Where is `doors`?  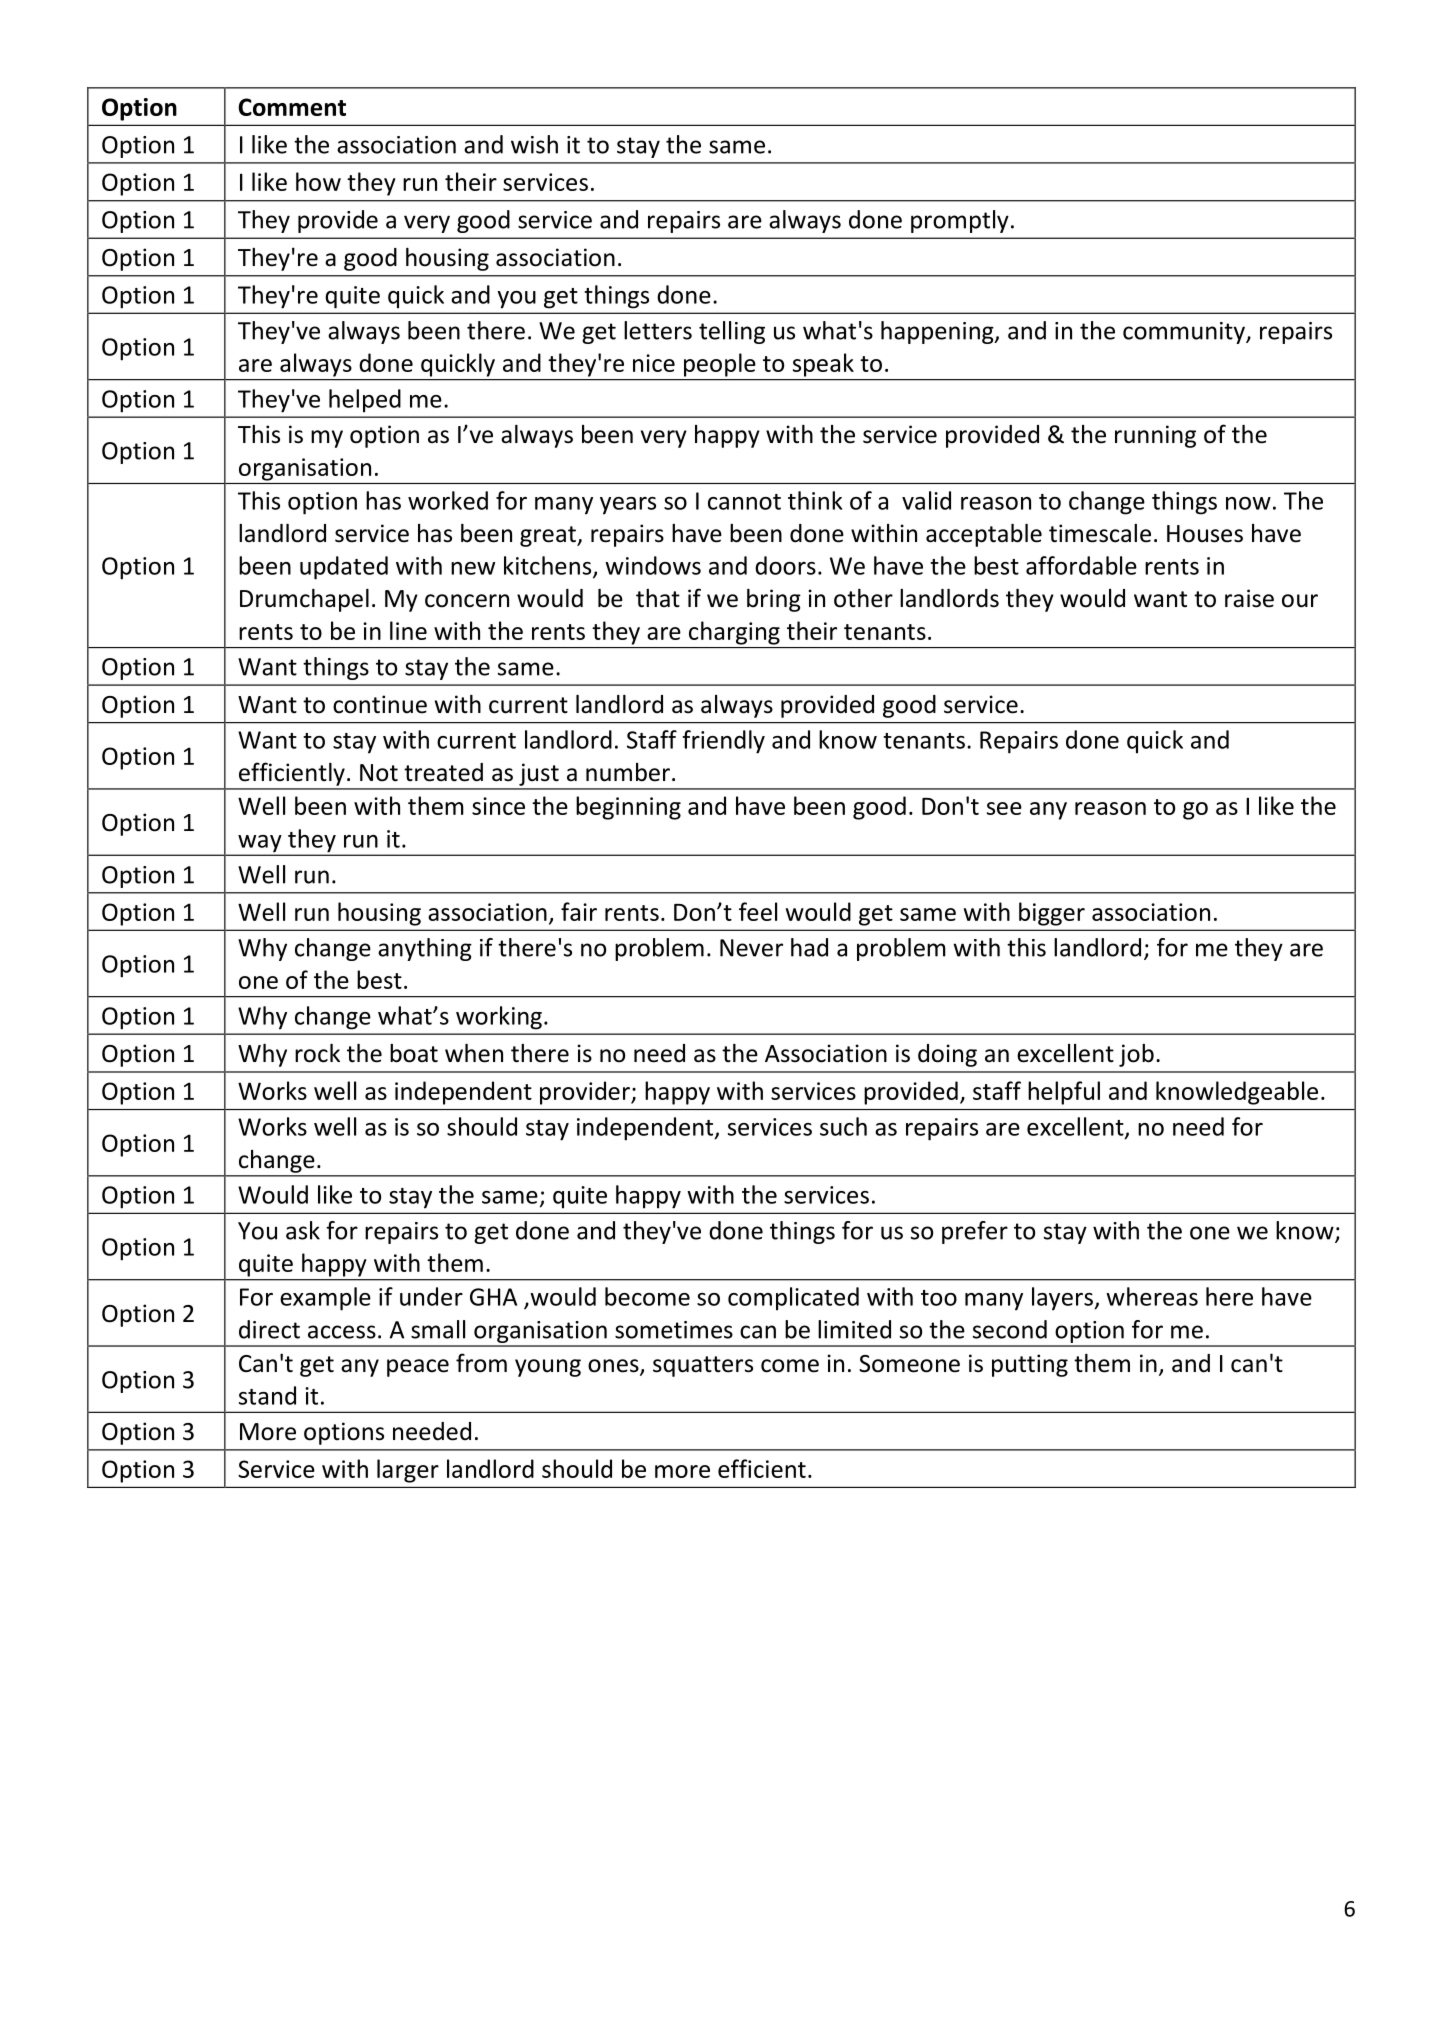 doors is located at coordinates (785, 565).
